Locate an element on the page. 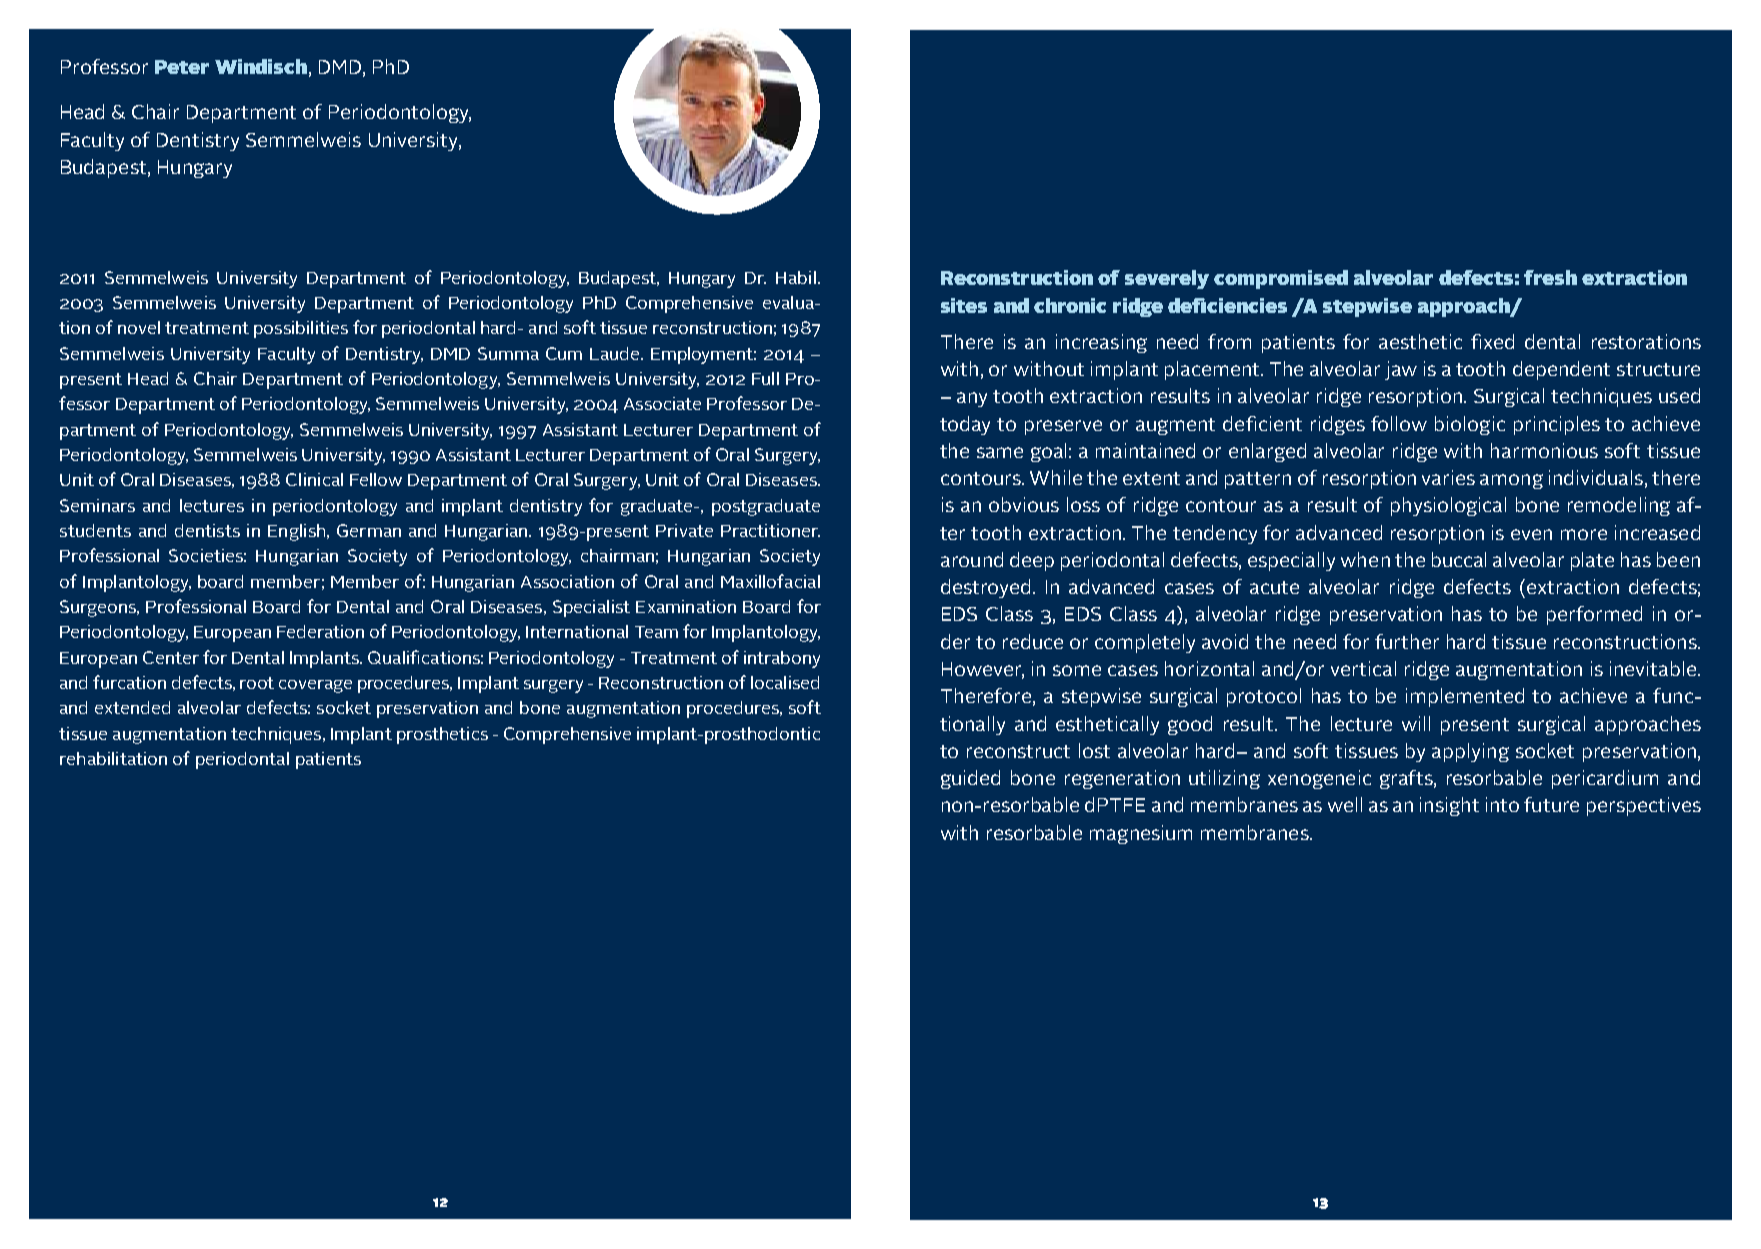 This page has height=1249, width=1761. possibilities is located at coordinates (301, 329).
